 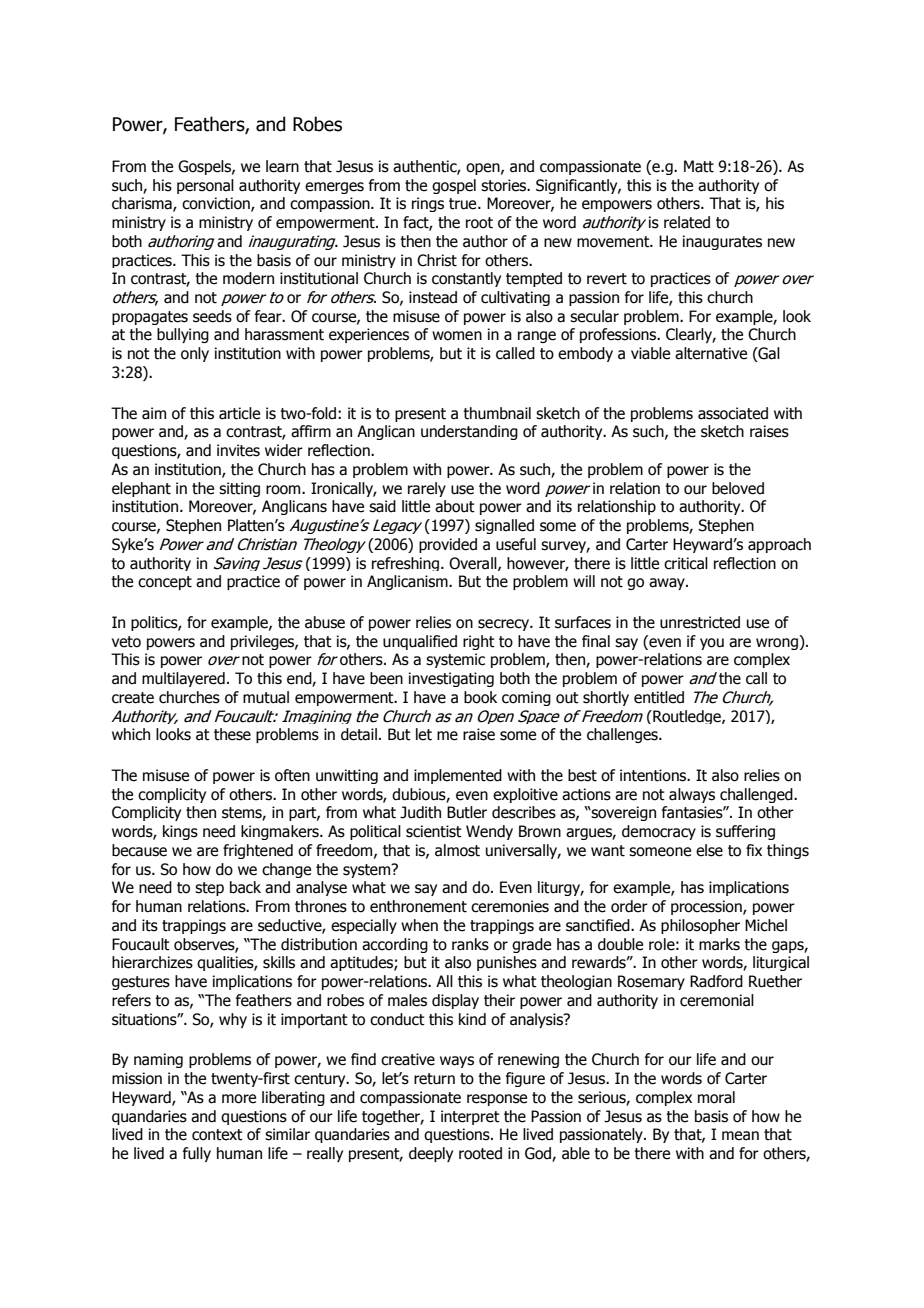 I want to click on Matt, so click(x=699, y=166).
